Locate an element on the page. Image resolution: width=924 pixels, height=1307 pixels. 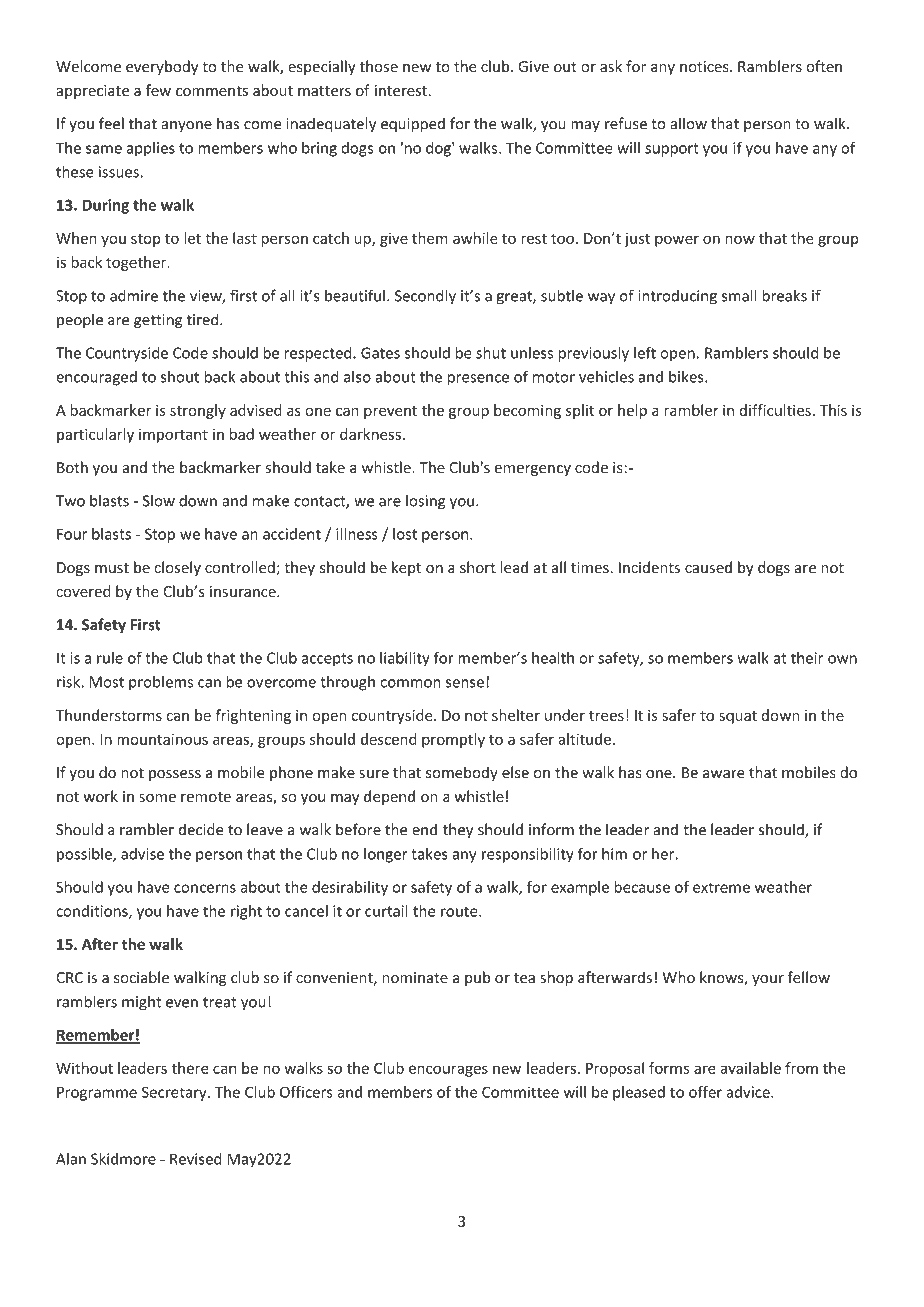
equipped is located at coordinates (413, 125).
